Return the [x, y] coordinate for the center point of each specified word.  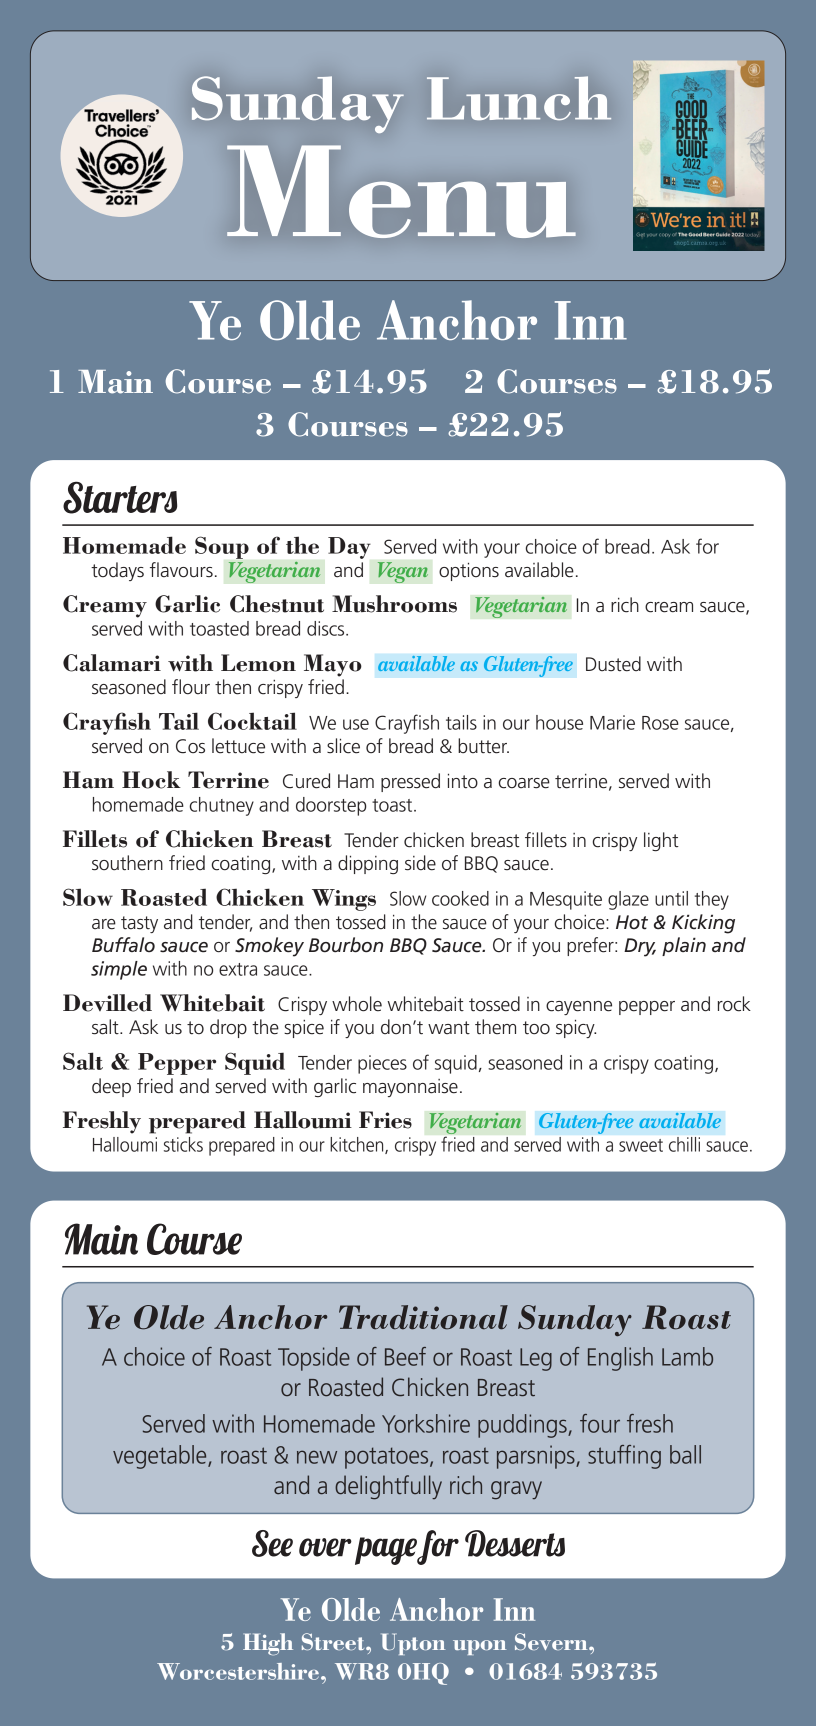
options [469, 571]
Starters [120, 497]
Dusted [613, 664]
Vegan [402, 572]
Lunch [519, 98]
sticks [183, 1144]
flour [191, 687]
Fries [385, 1120]
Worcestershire [238, 1671]
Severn [552, 1641]
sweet [641, 1145]
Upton [413, 1644]
